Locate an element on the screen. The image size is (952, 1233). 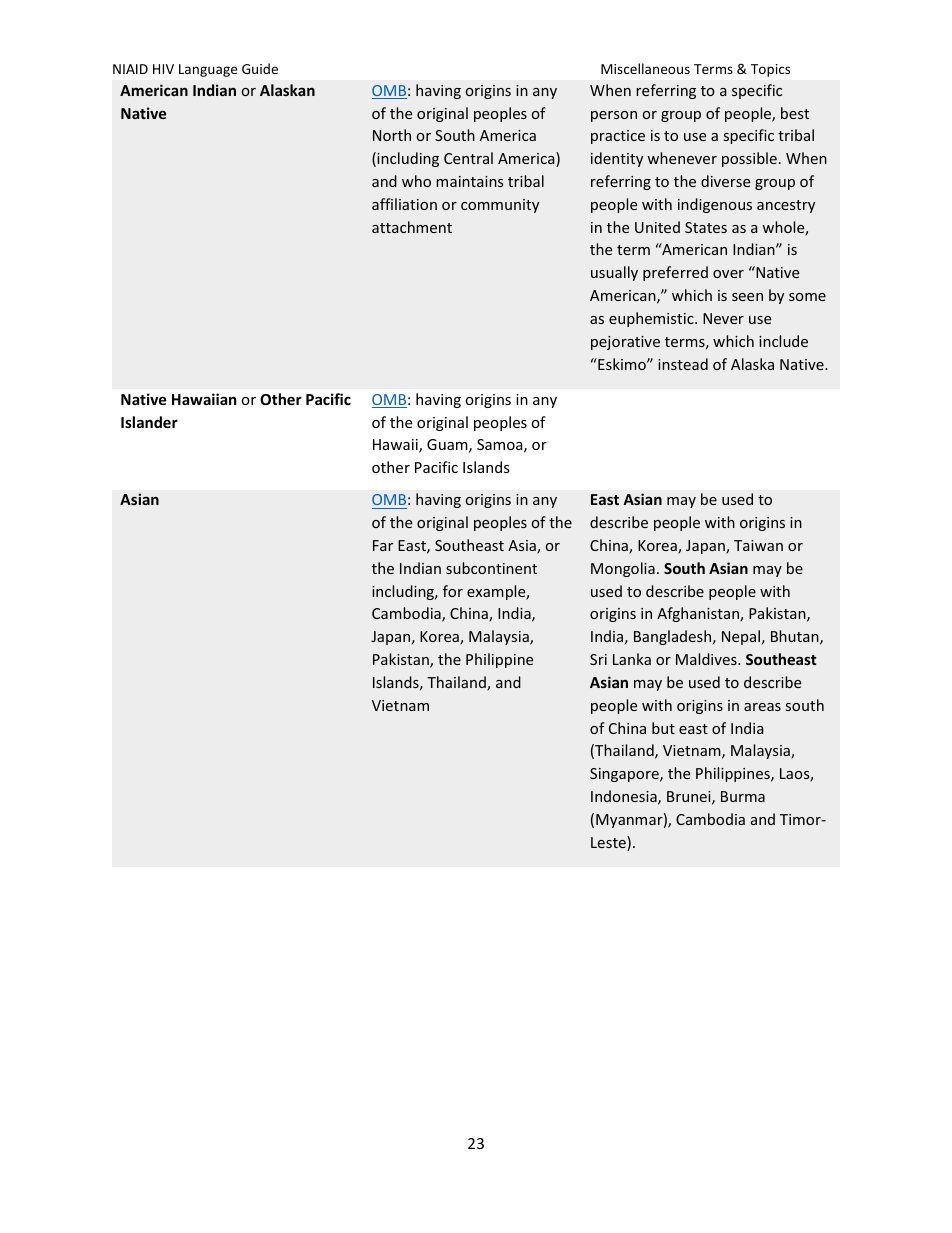
pejorative is located at coordinates (625, 343).
